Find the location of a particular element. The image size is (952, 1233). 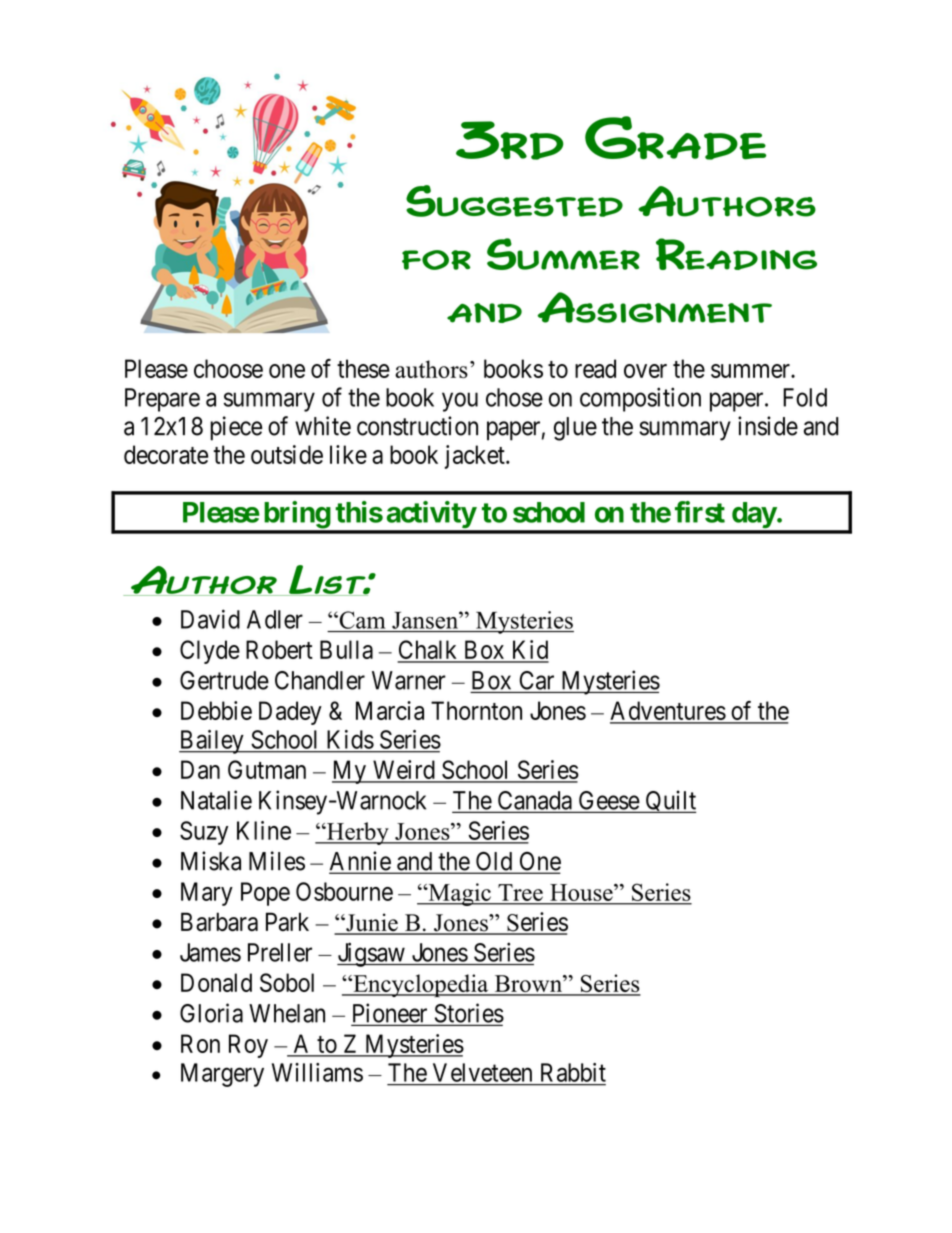

Grade is located at coordinates (675, 138).
